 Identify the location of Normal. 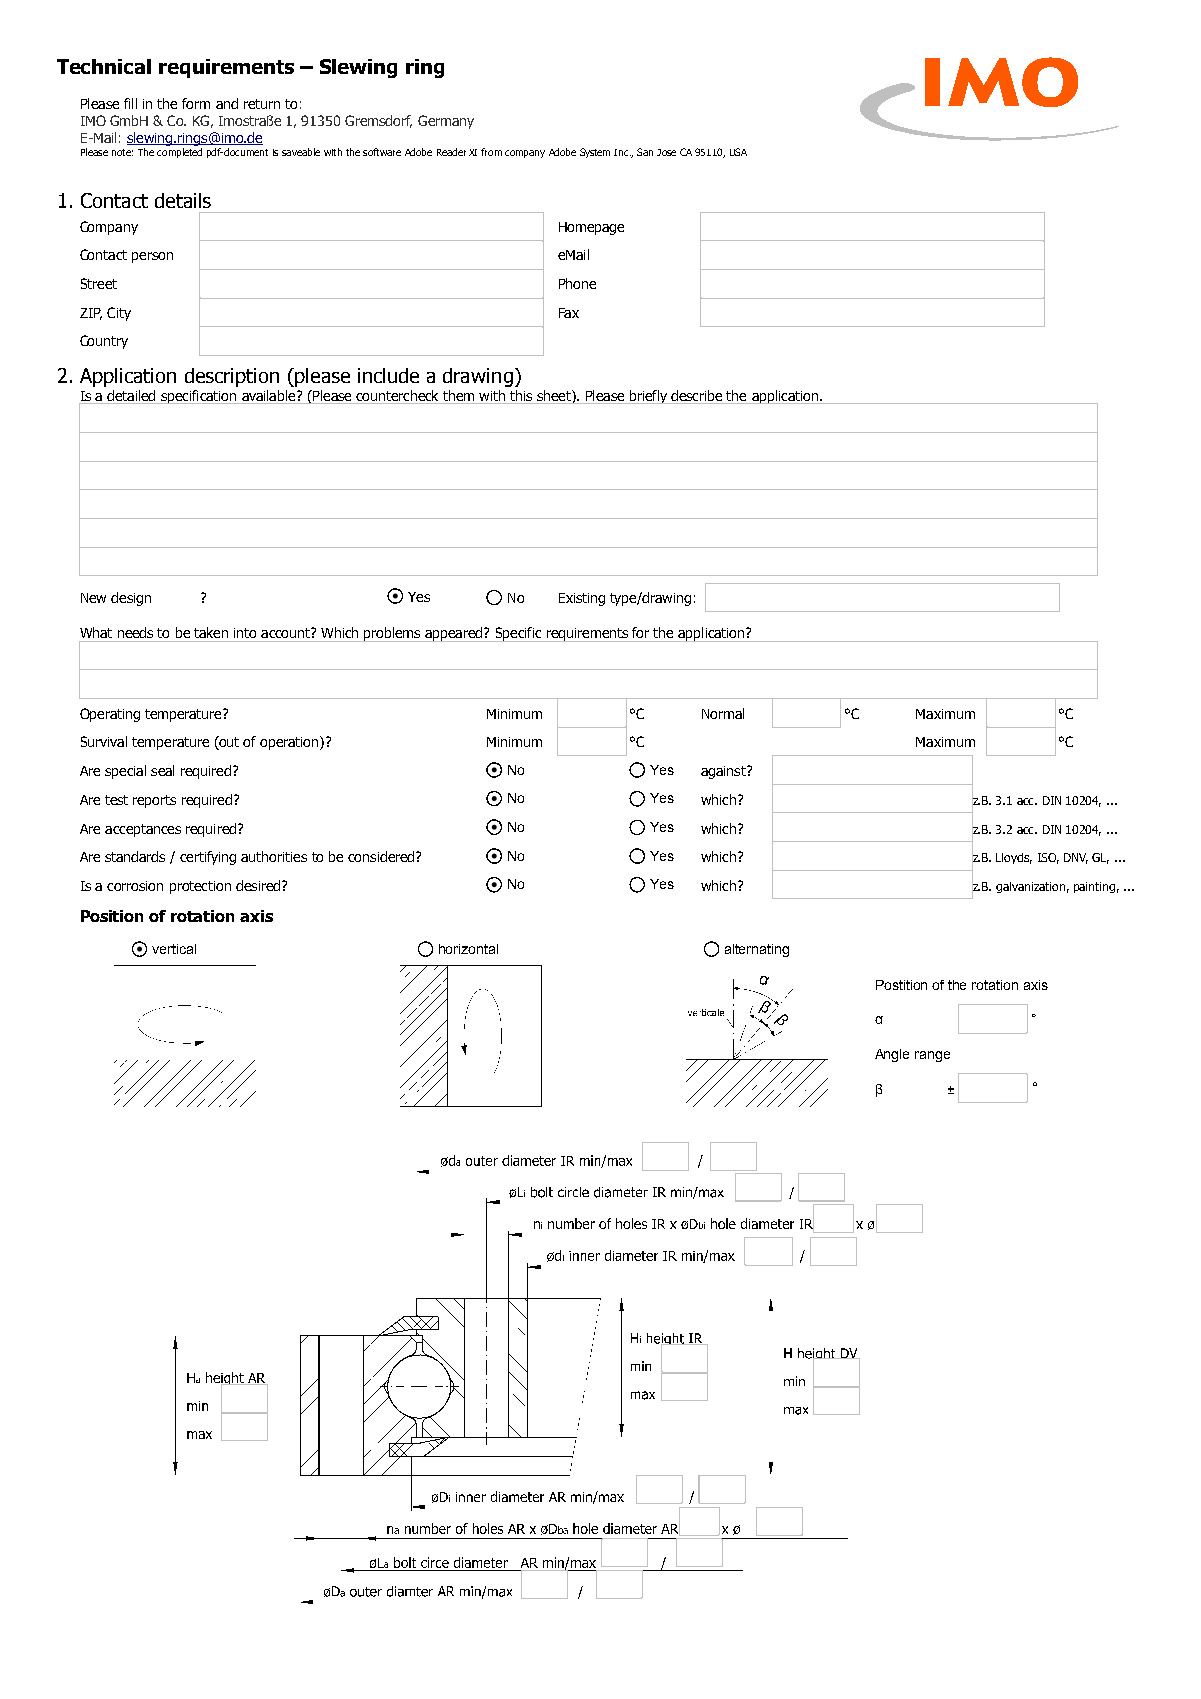
(723, 713).
